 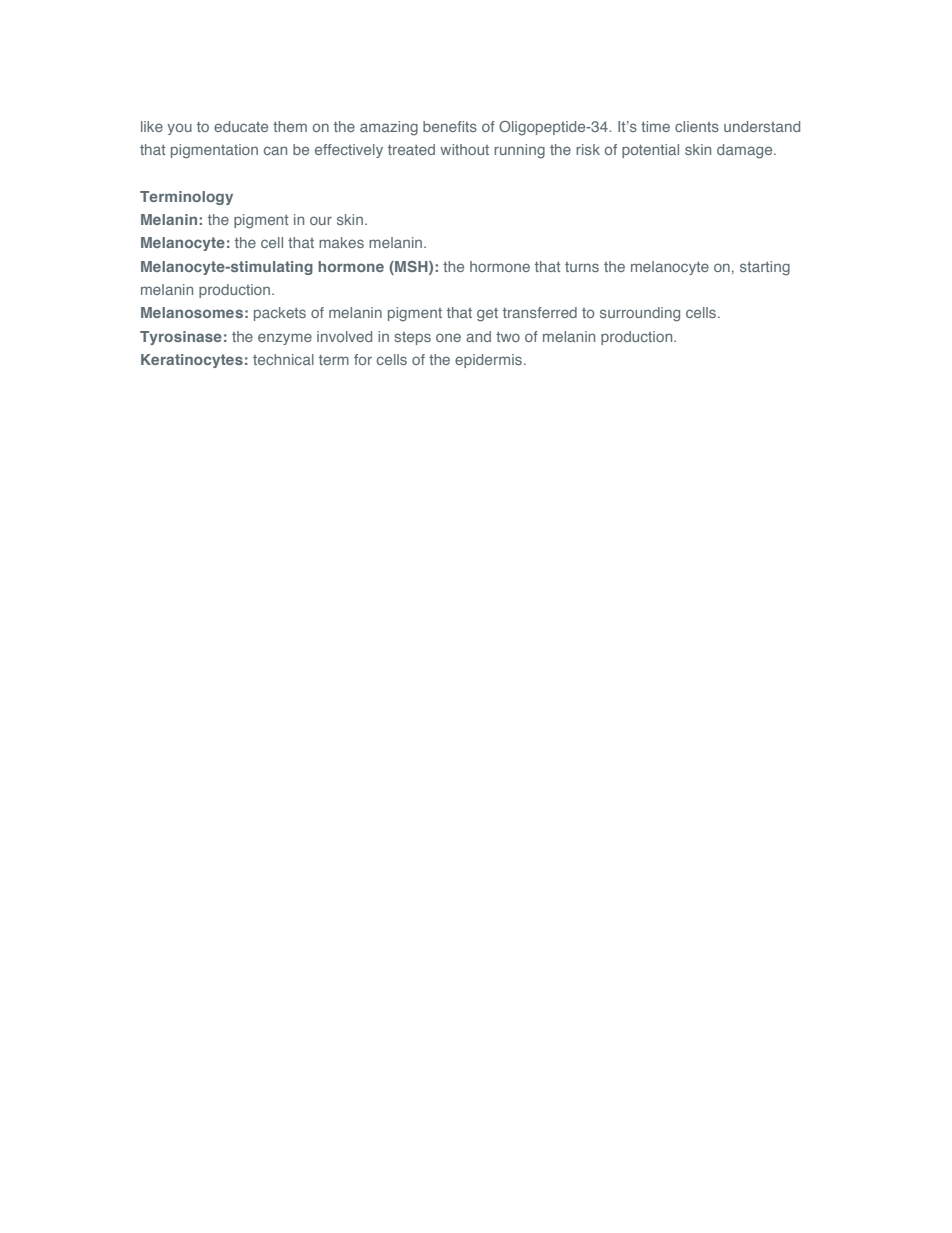 What do you see at coordinates (450, 126) in the image?
I see `benefits` at bounding box center [450, 126].
